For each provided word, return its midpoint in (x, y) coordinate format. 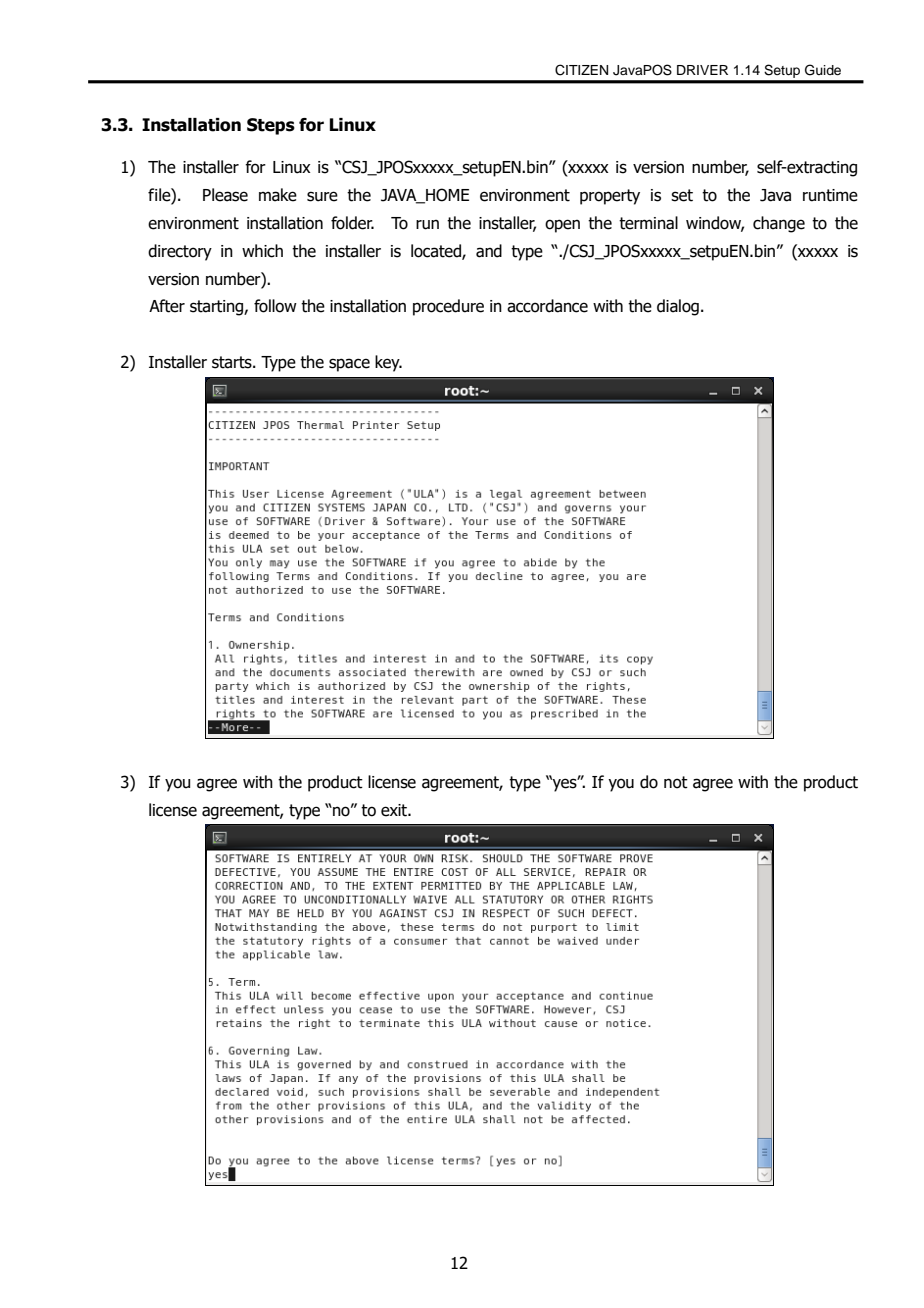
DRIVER (702, 70)
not (676, 782)
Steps (271, 126)
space (349, 365)
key (388, 363)
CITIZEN (581, 70)
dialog (678, 307)
